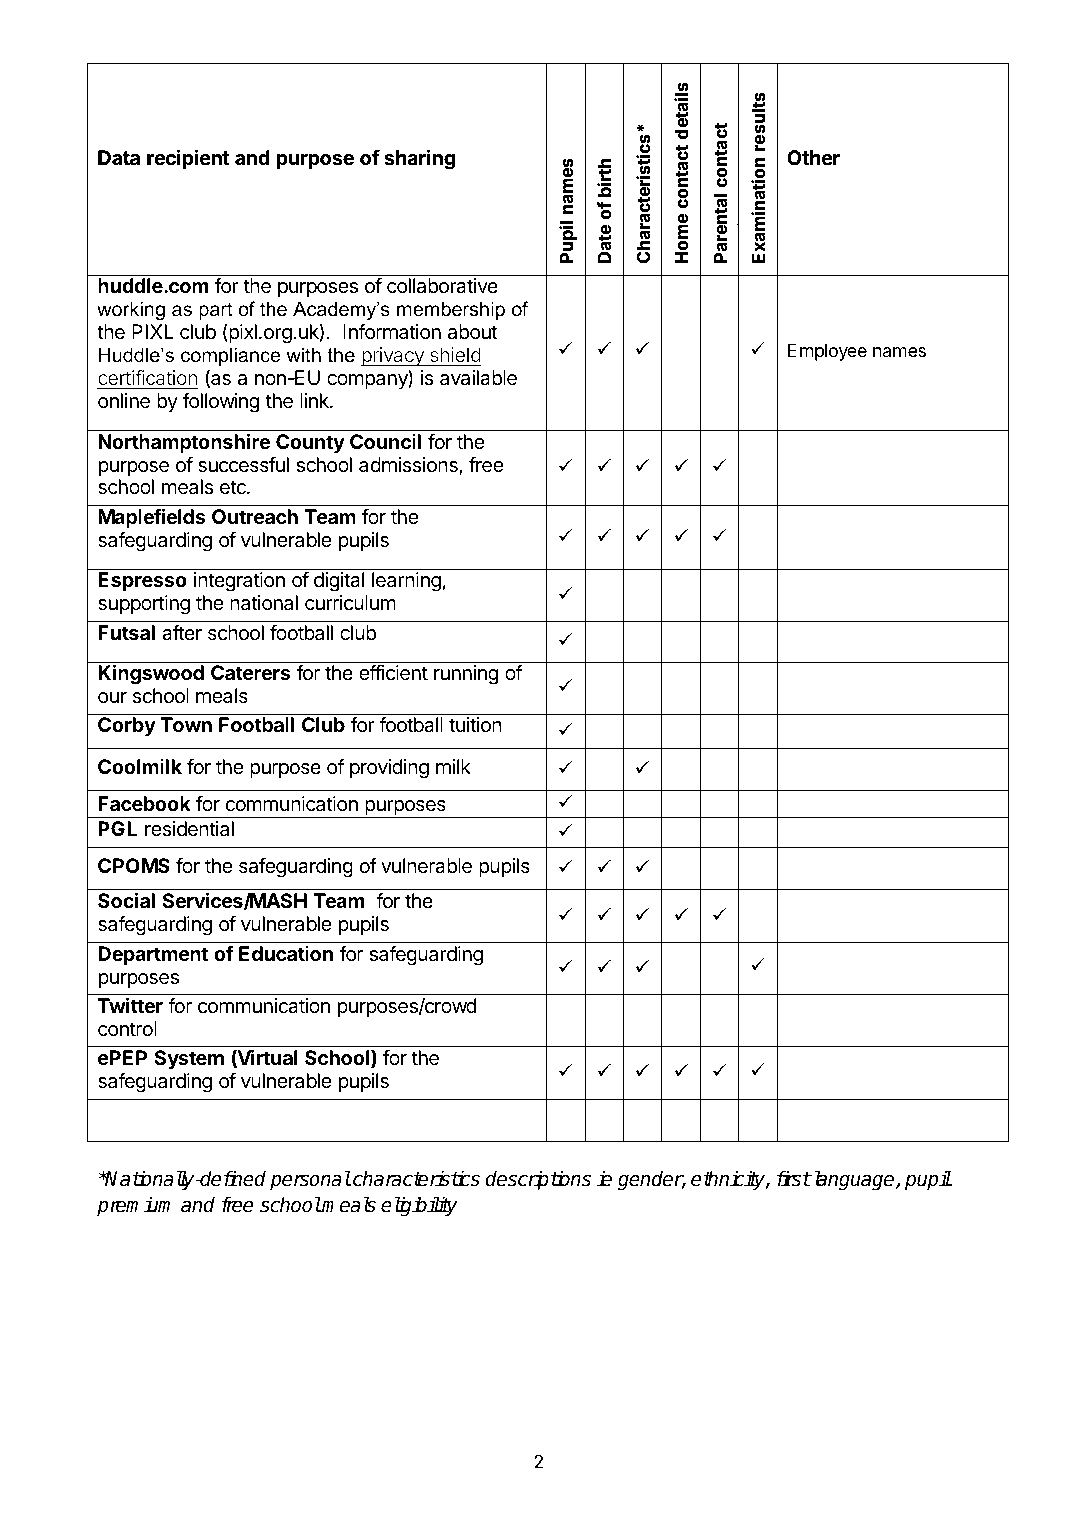 Image resolution: width=1077 pixels, height=1523 pixels. What do you see at coordinates (286, 953) in the document?
I see `Education` at bounding box center [286, 953].
